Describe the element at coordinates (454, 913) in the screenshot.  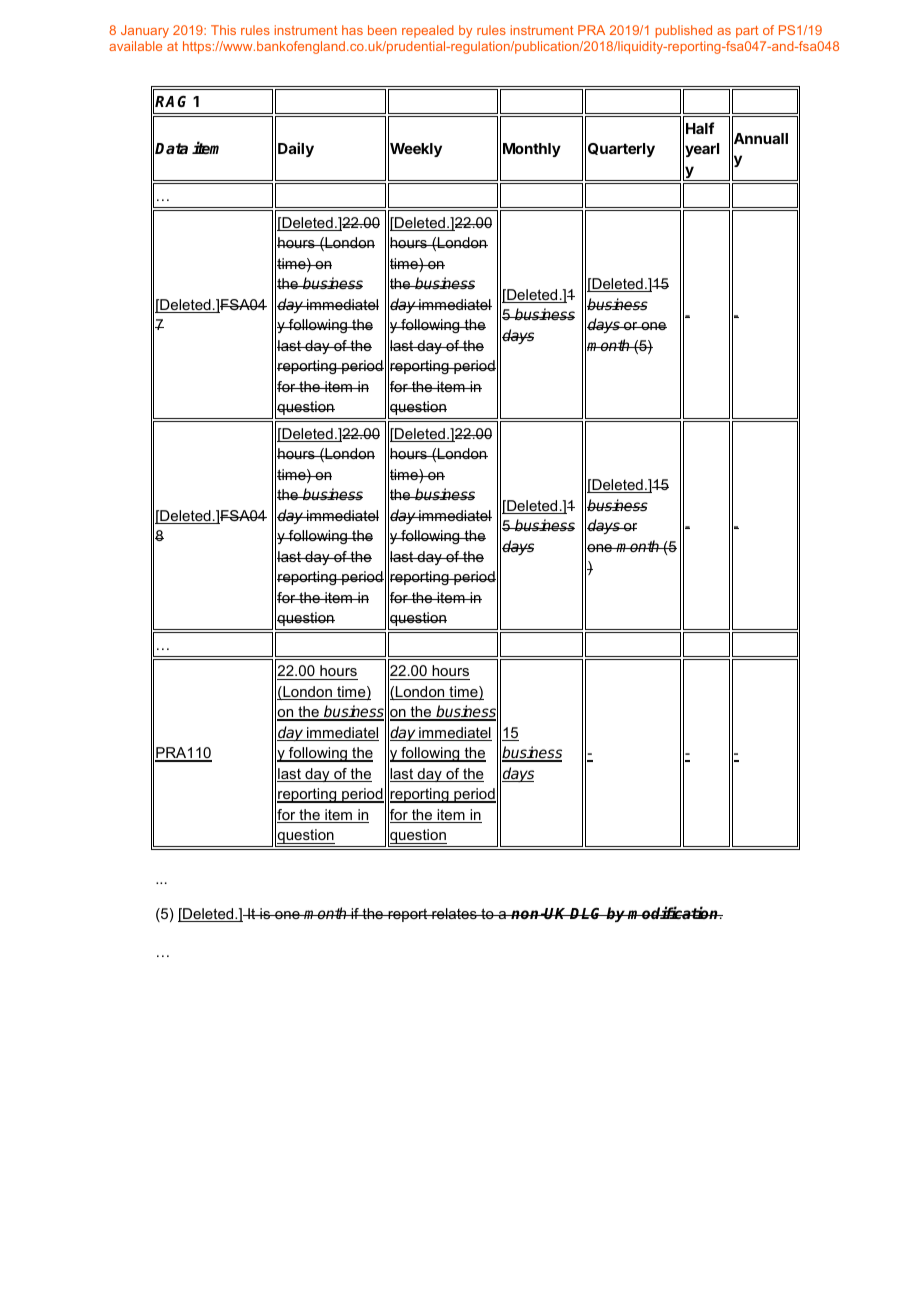
I see `relates` at that location.
